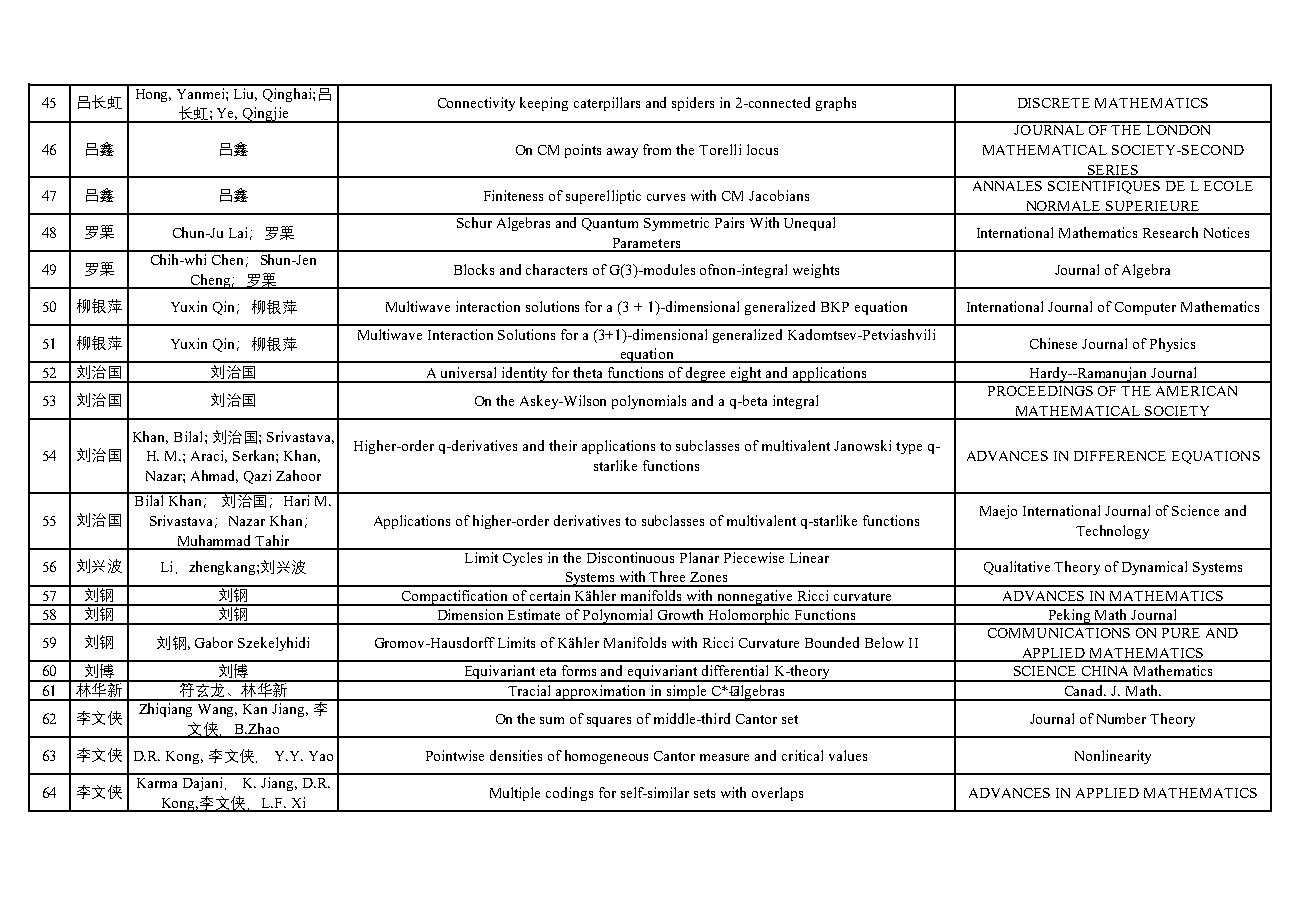 Image resolution: width=1308 pixels, height=924 pixels. I want to click on Qazi, so click(257, 477).
